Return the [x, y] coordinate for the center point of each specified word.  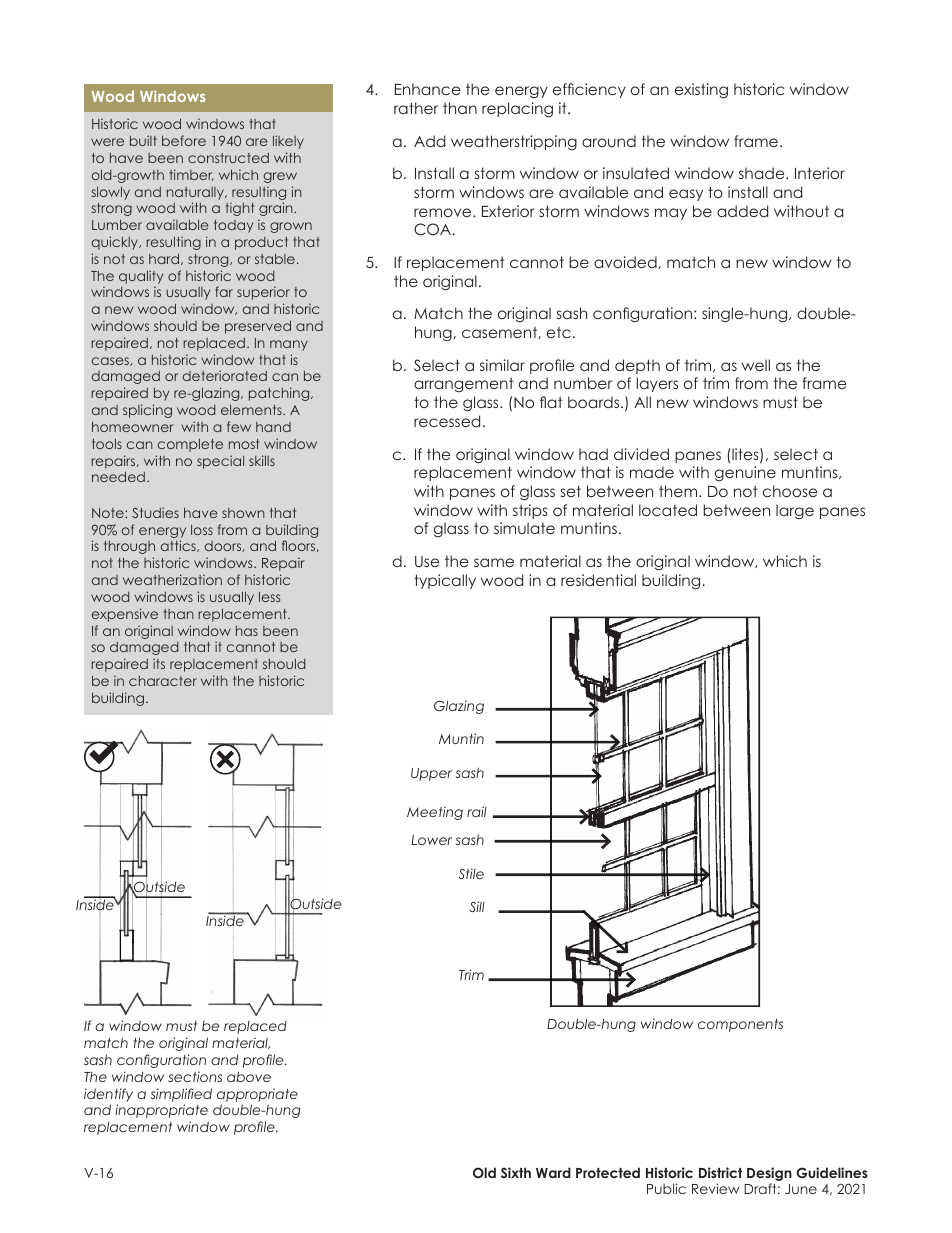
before [184, 140]
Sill [477, 906]
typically [445, 581]
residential [598, 580]
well [756, 365]
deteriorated [225, 375]
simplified [181, 1095]
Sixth [516, 1172]
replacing [517, 109]
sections [195, 1076]
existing [701, 90]
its [159, 663]
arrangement [464, 384]
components [740, 1025]
